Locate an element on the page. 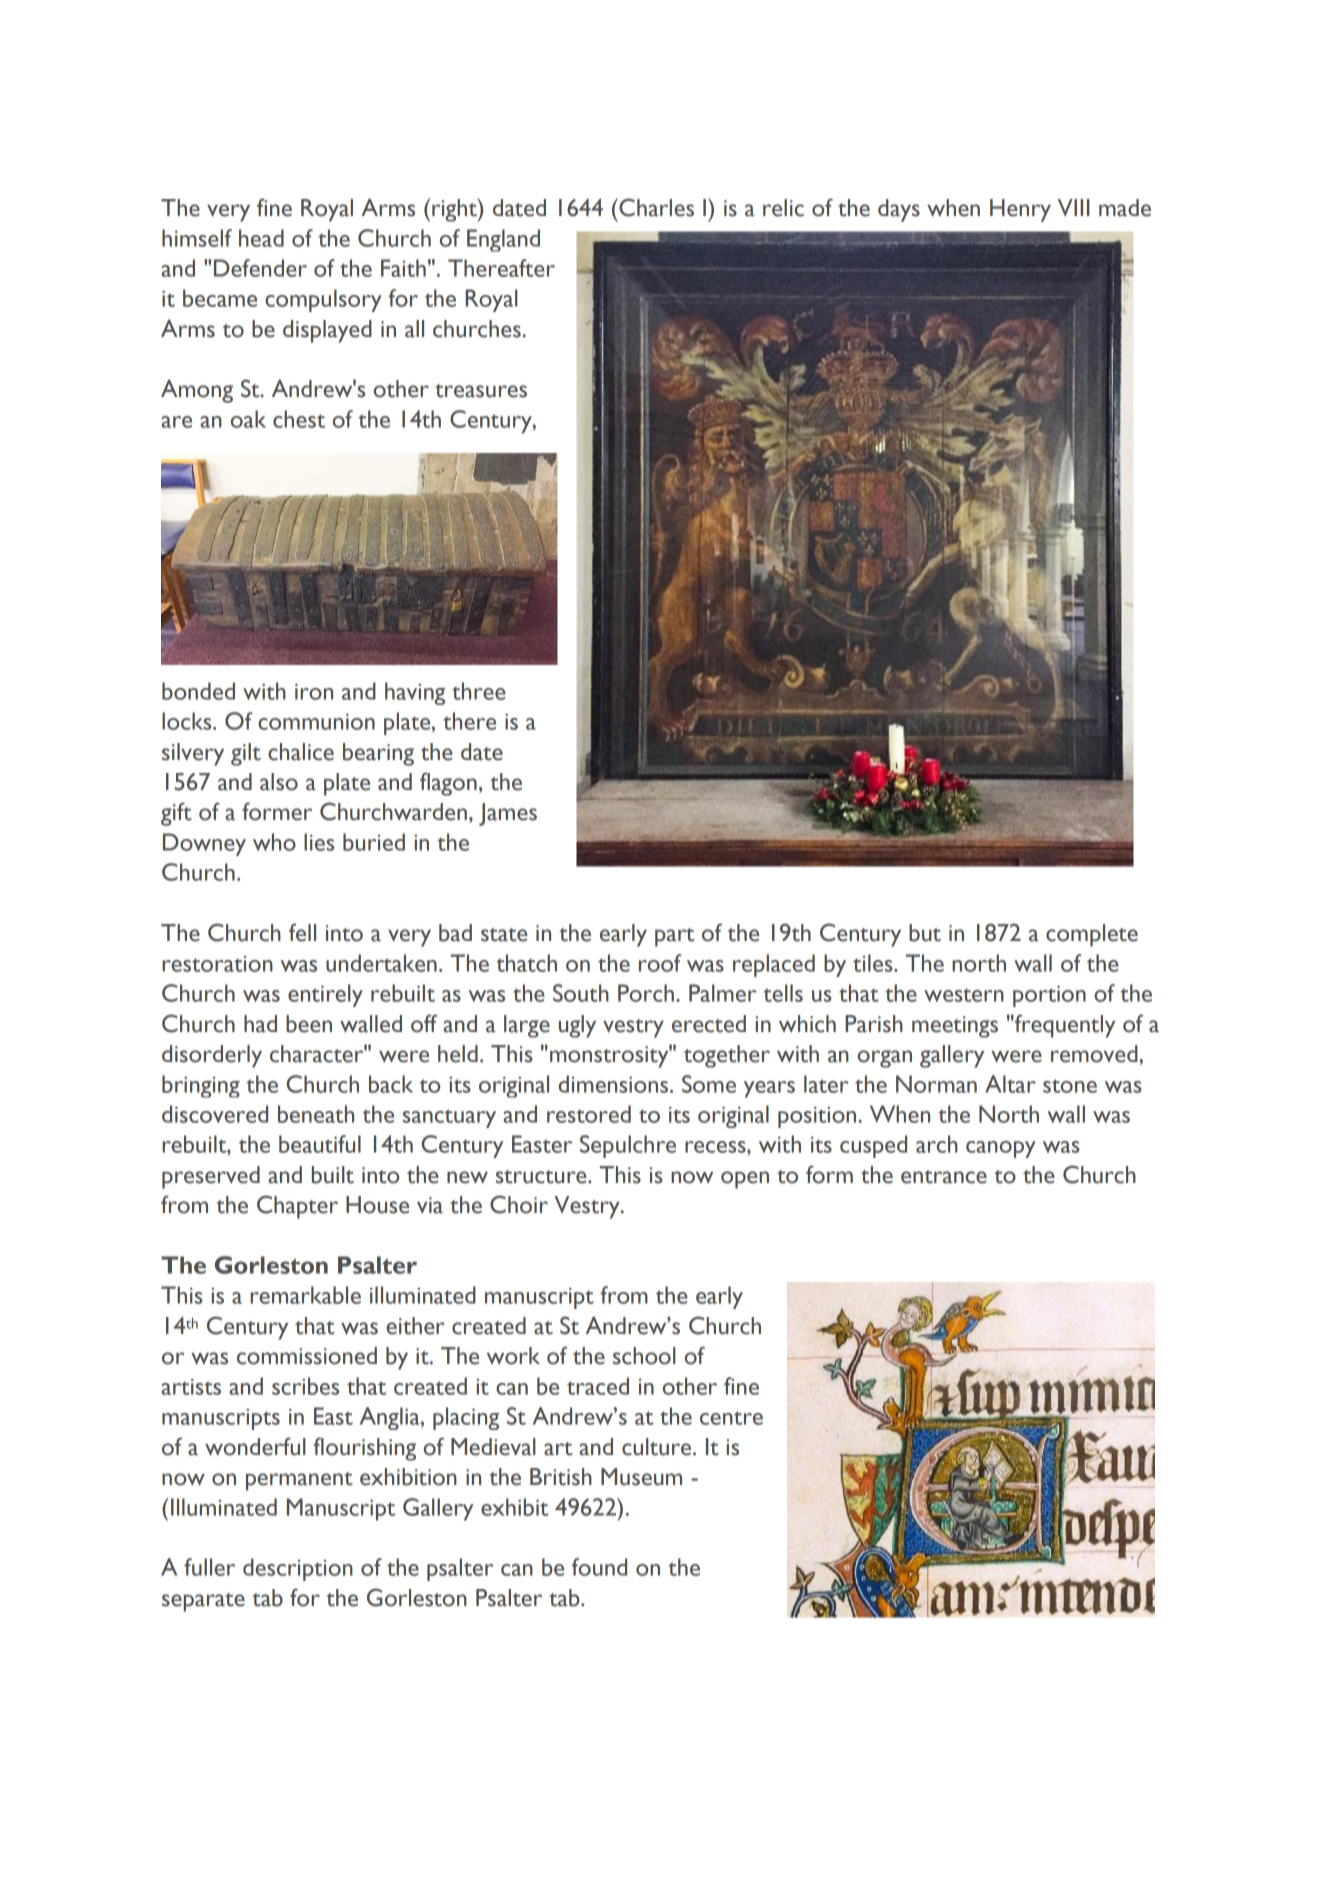 The width and height of the page is (1332, 1884). head is located at coordinates (261, 238).
